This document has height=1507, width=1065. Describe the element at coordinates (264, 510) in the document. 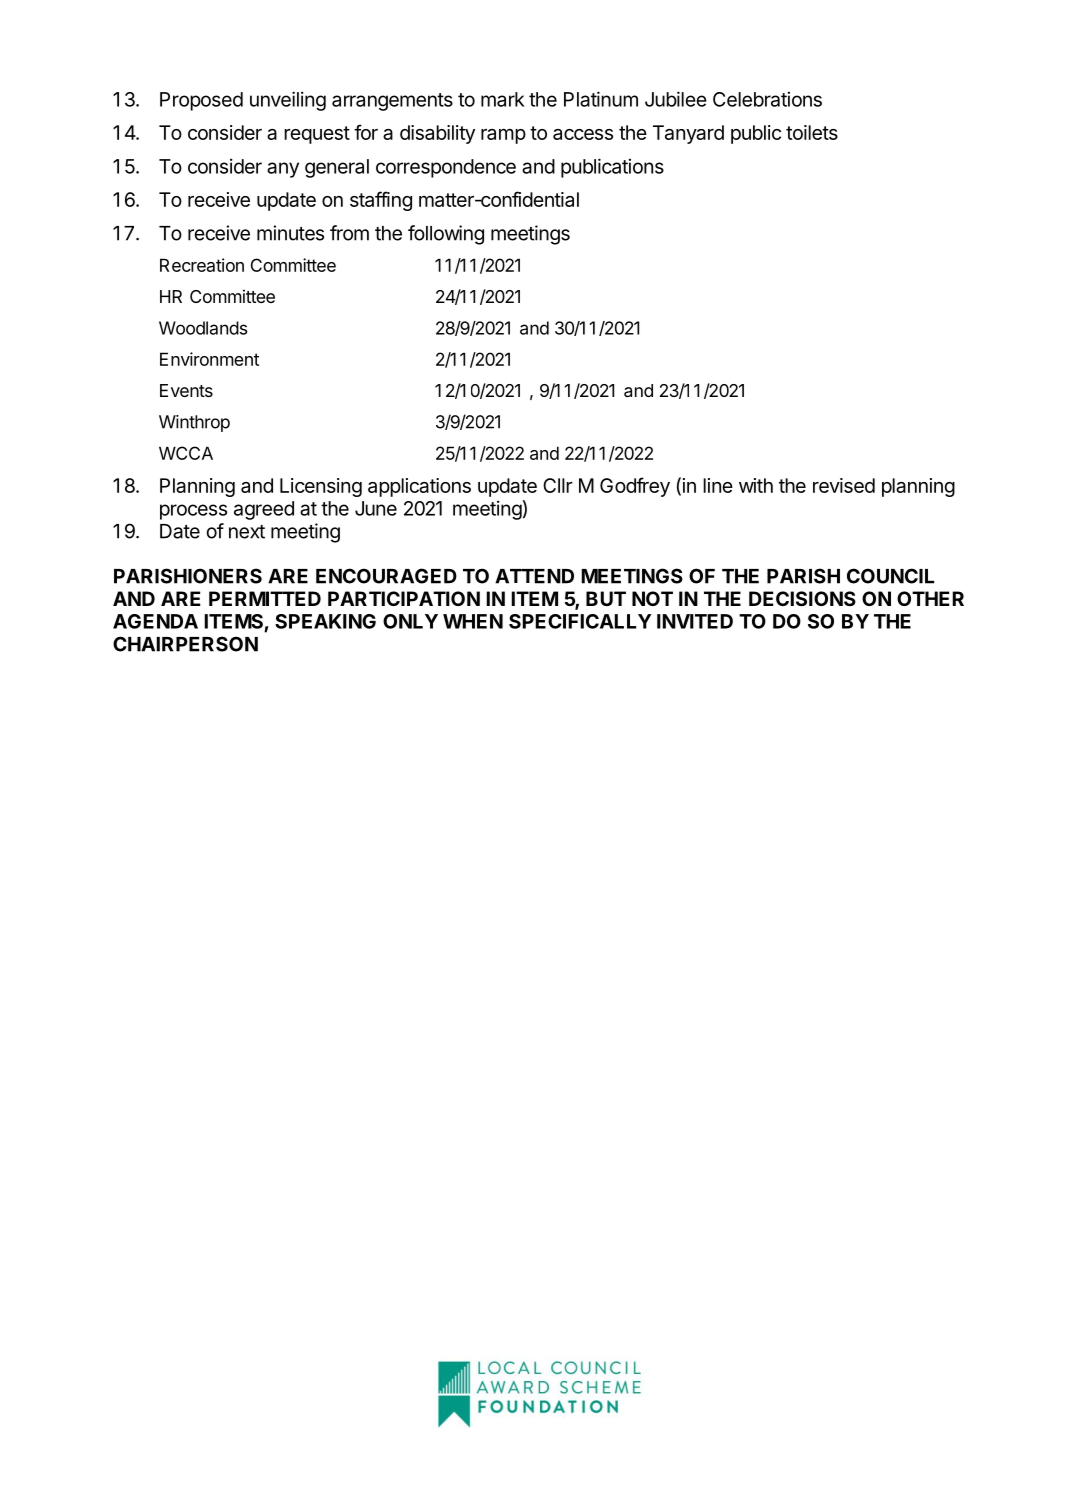

I see `agreed` at that location.
